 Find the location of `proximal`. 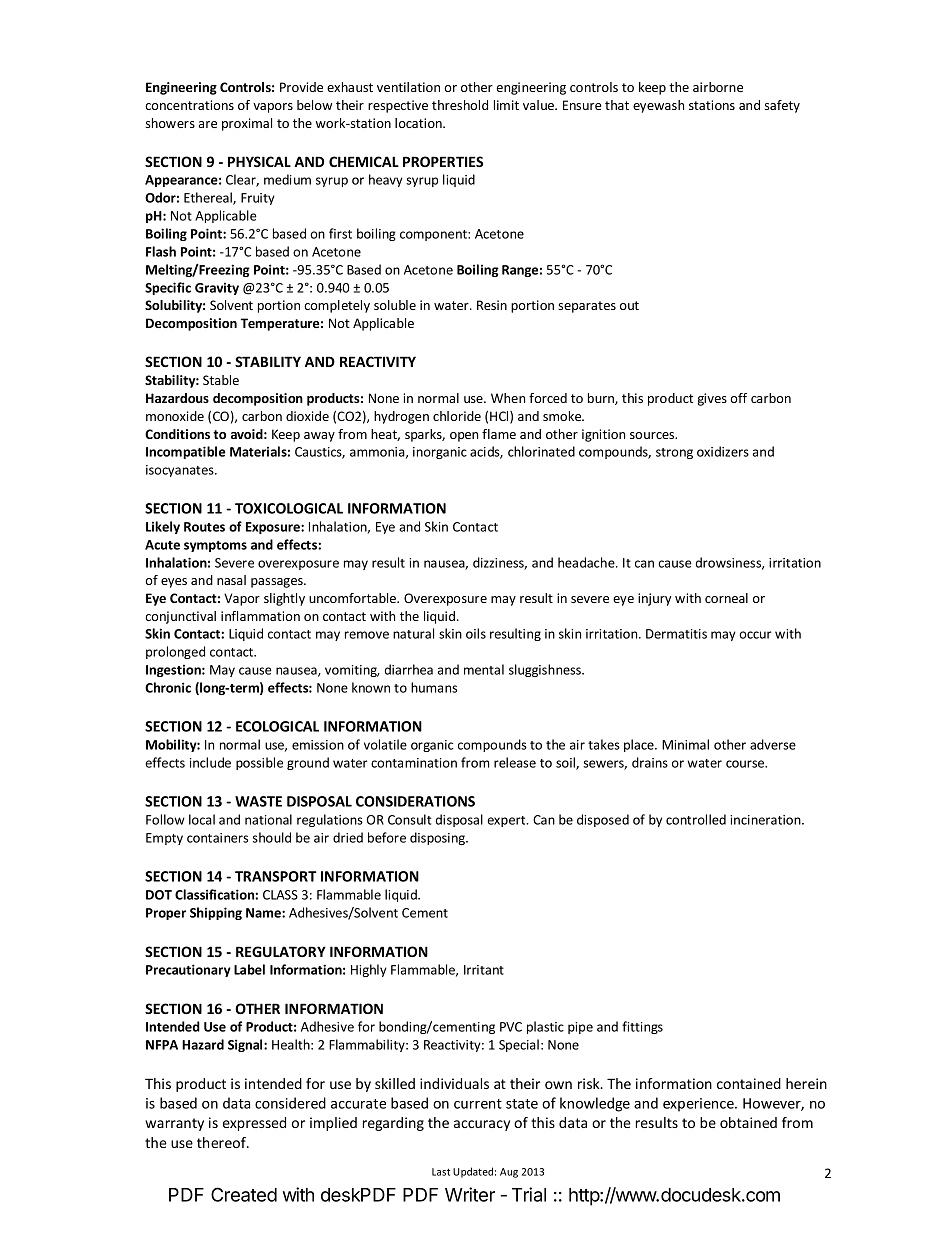

proximal is located at coordinates (247, 124).
